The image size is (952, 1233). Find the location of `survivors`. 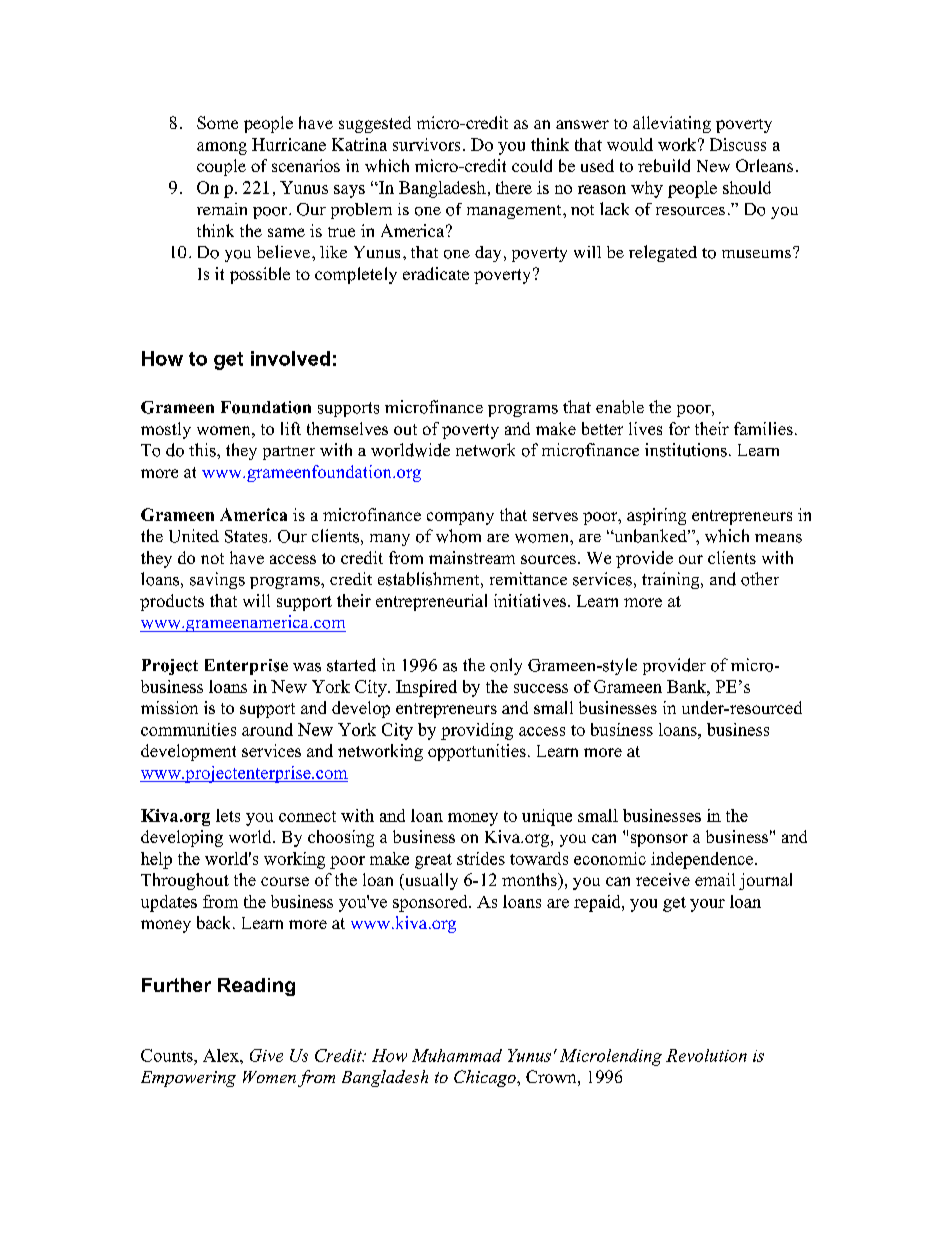

survivors is located at coordinates (426, 144).
